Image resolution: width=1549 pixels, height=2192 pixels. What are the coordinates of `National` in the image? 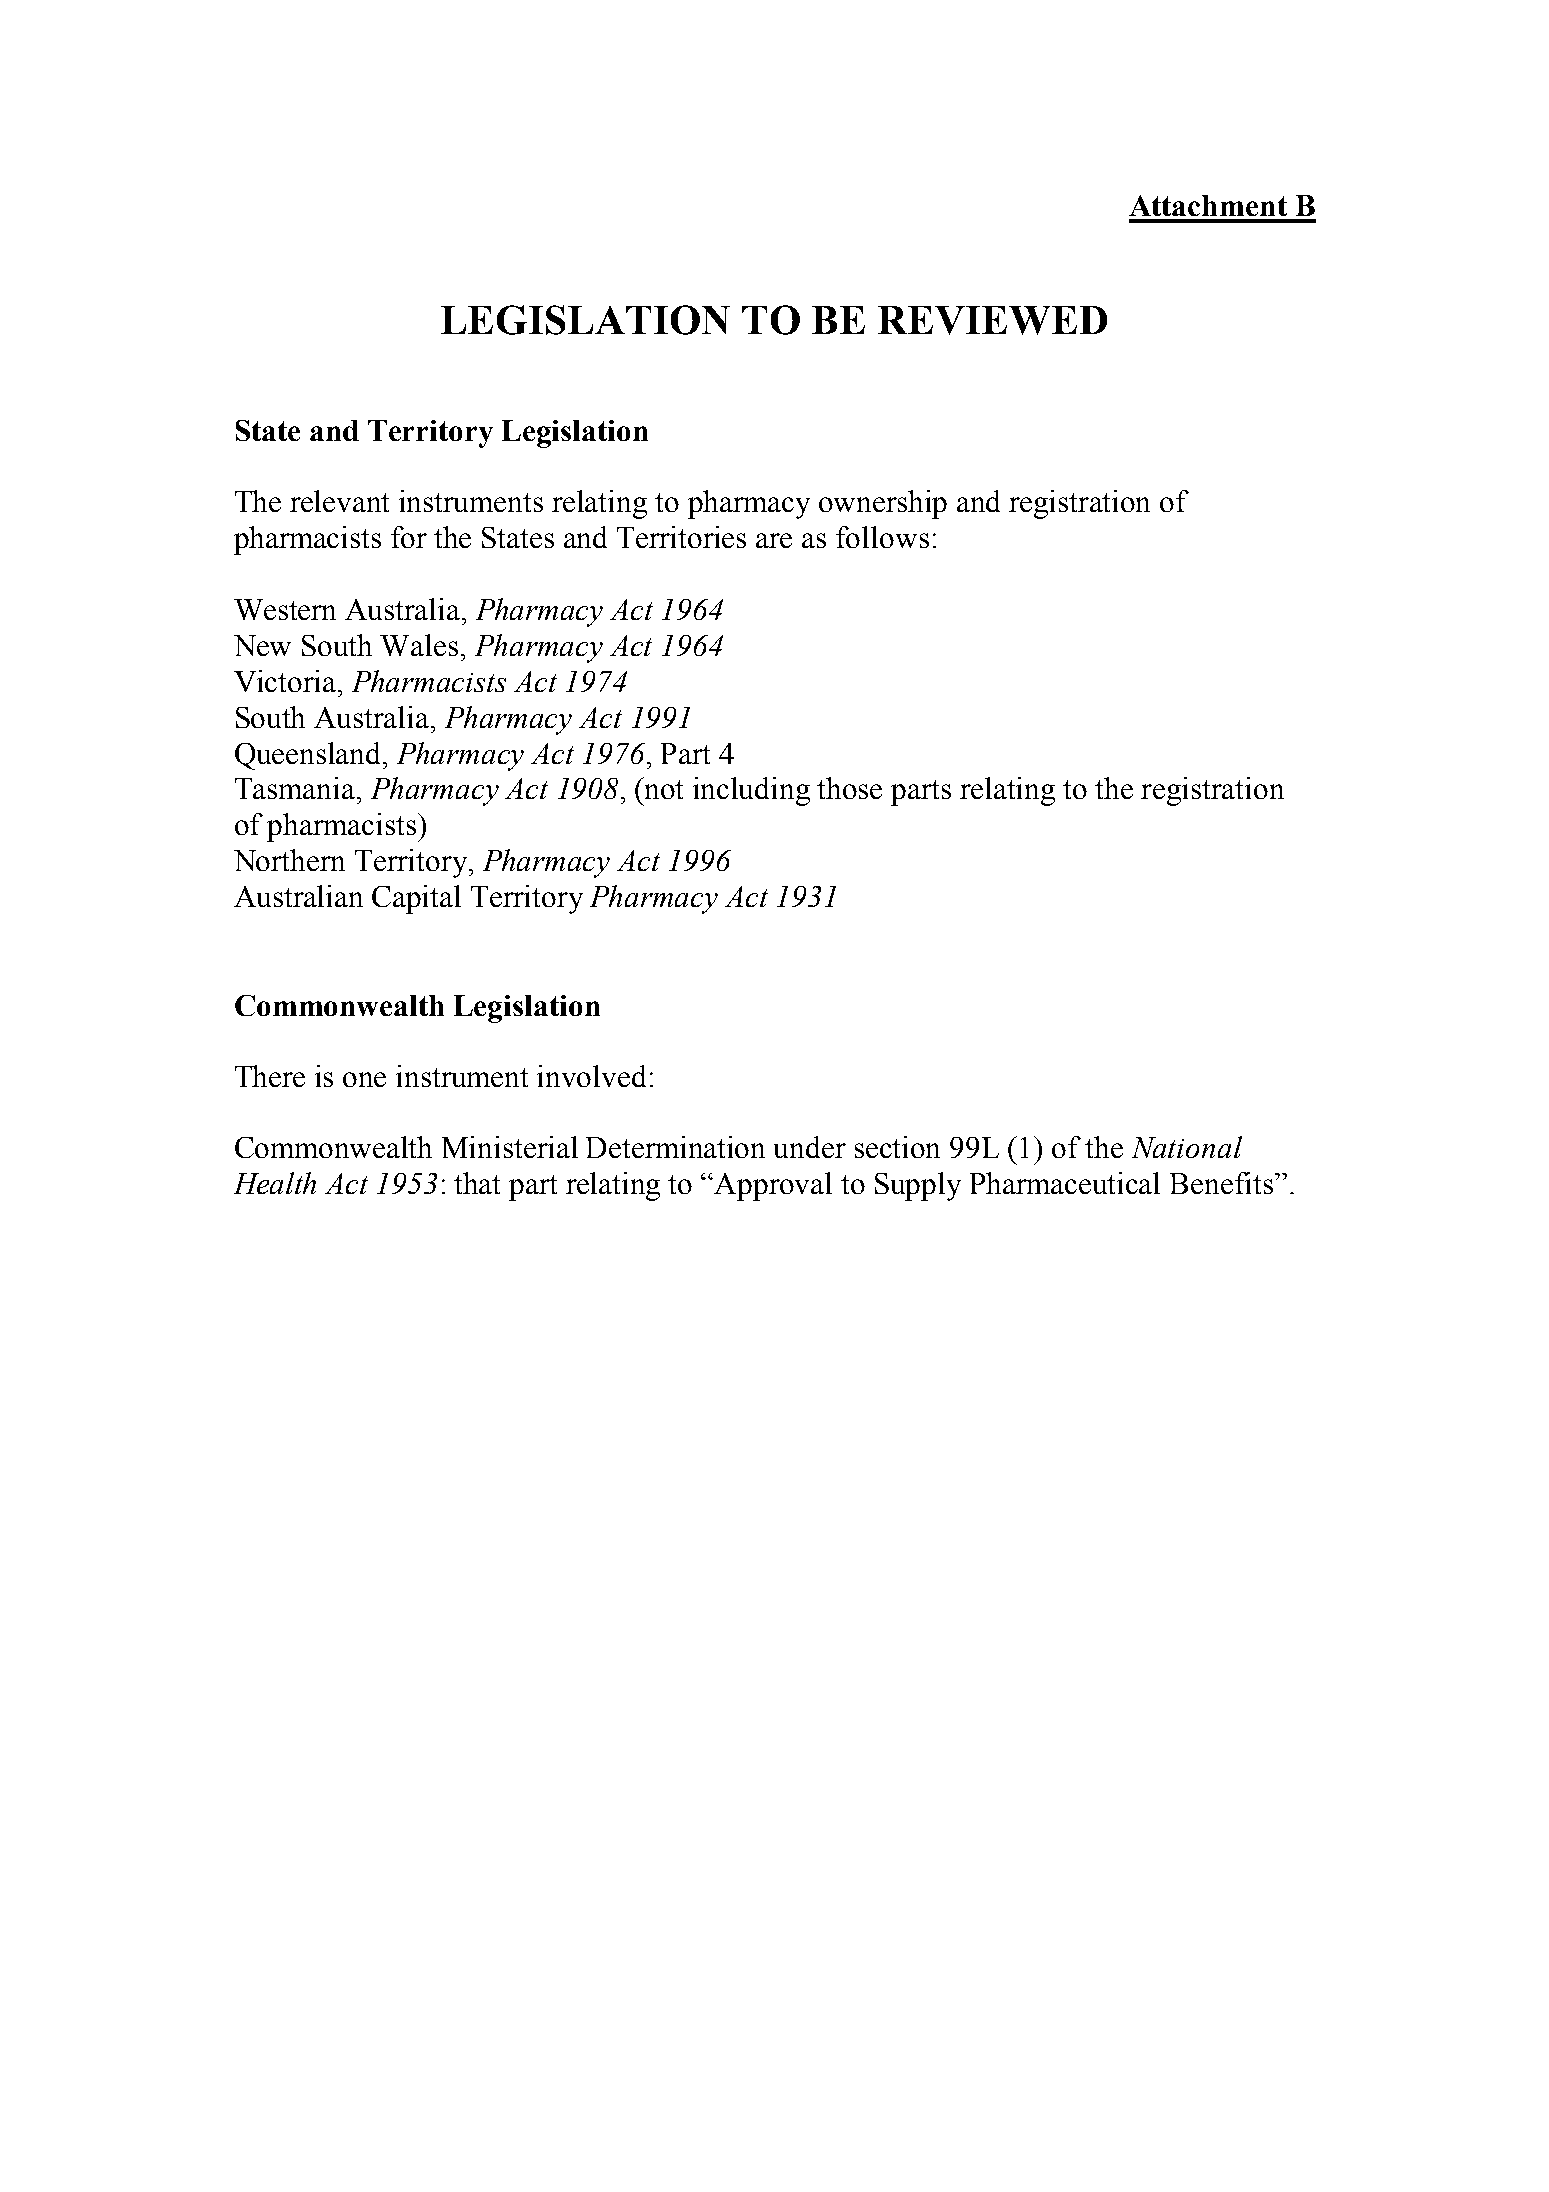 It's located at (1187, 1147).
